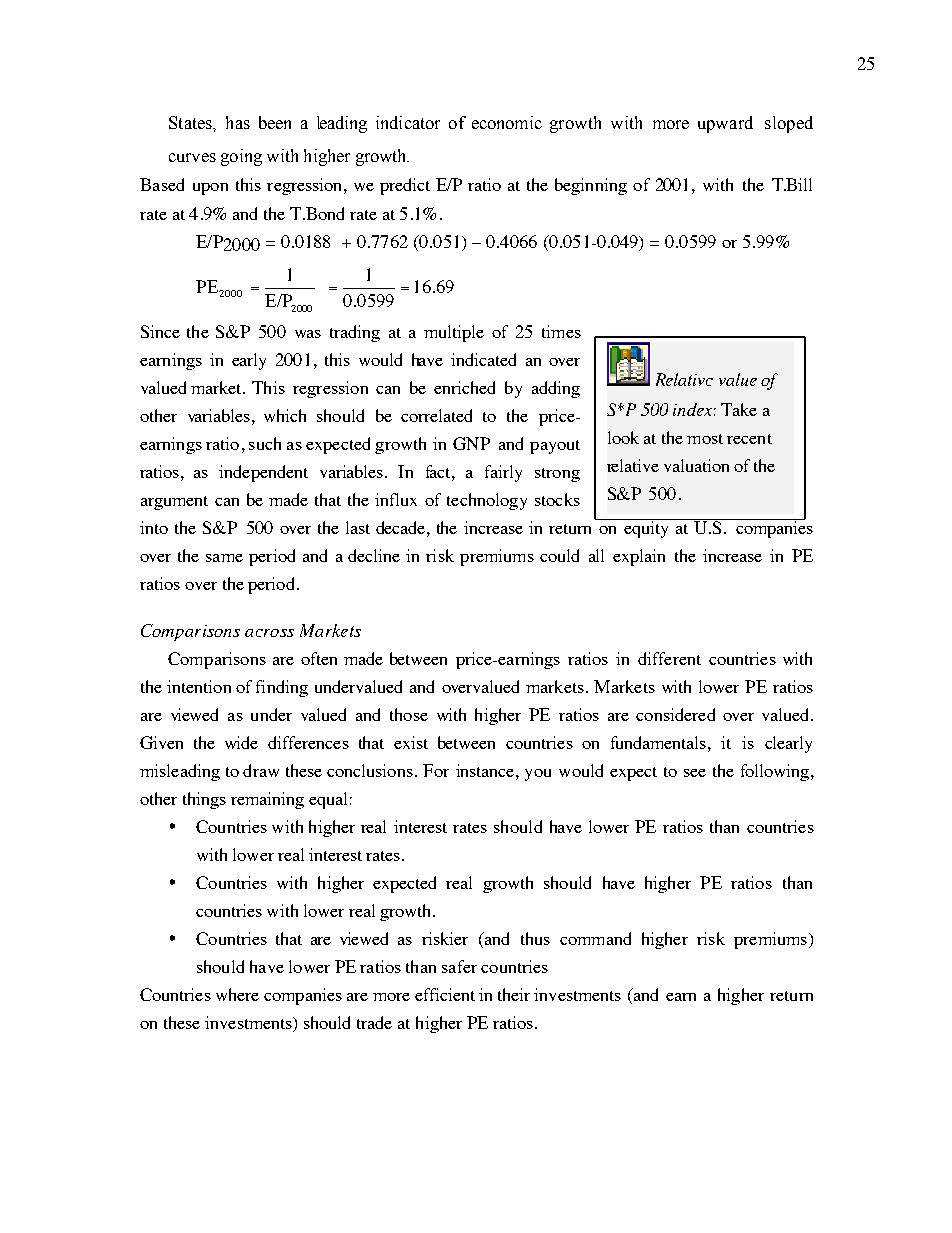 Image resolution: width=952 pixels, height=1233 pixels. I want to click on going, so click(241, 157).
